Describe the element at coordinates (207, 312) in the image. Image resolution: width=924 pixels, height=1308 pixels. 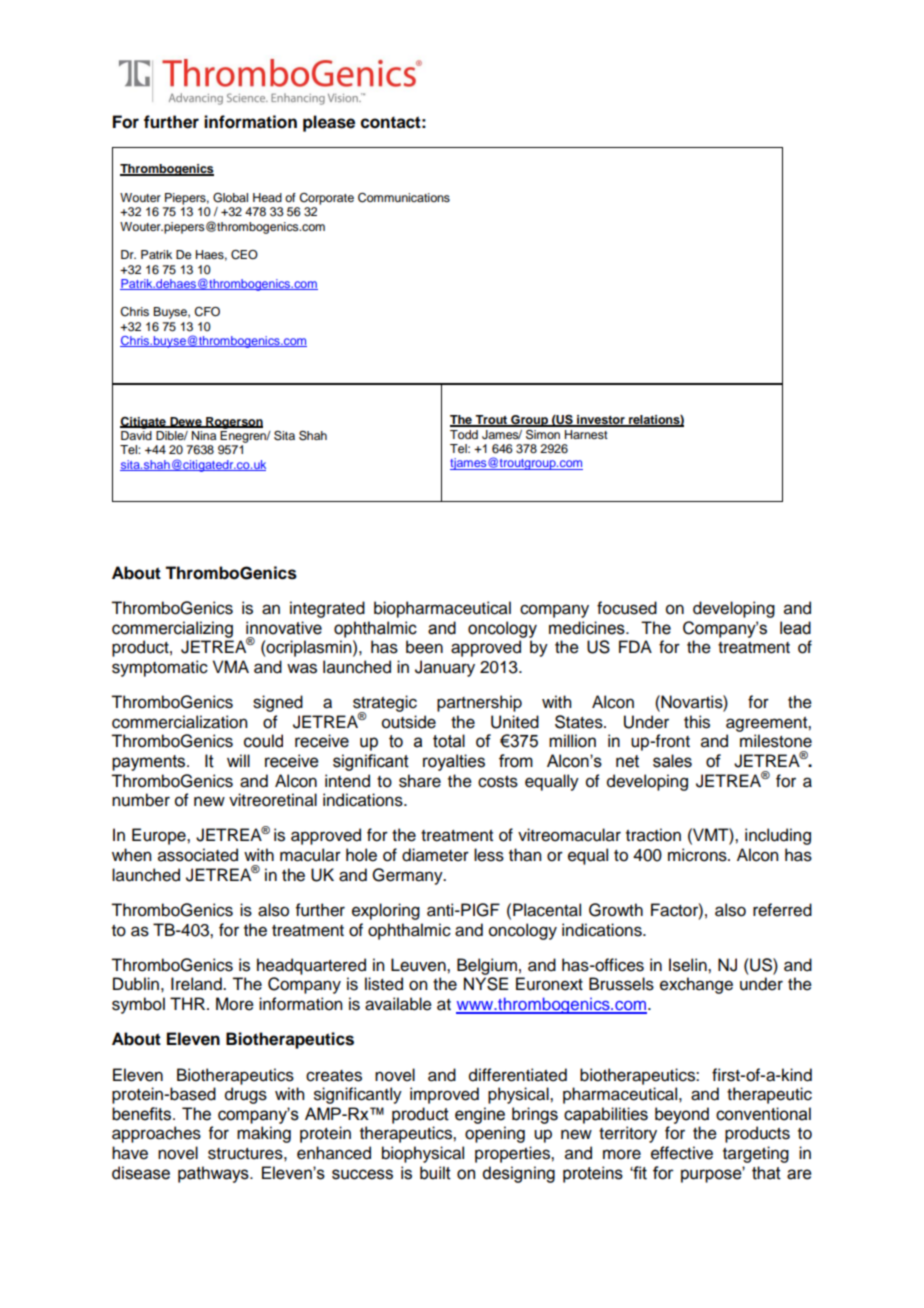
I see `CFO` at that location.
